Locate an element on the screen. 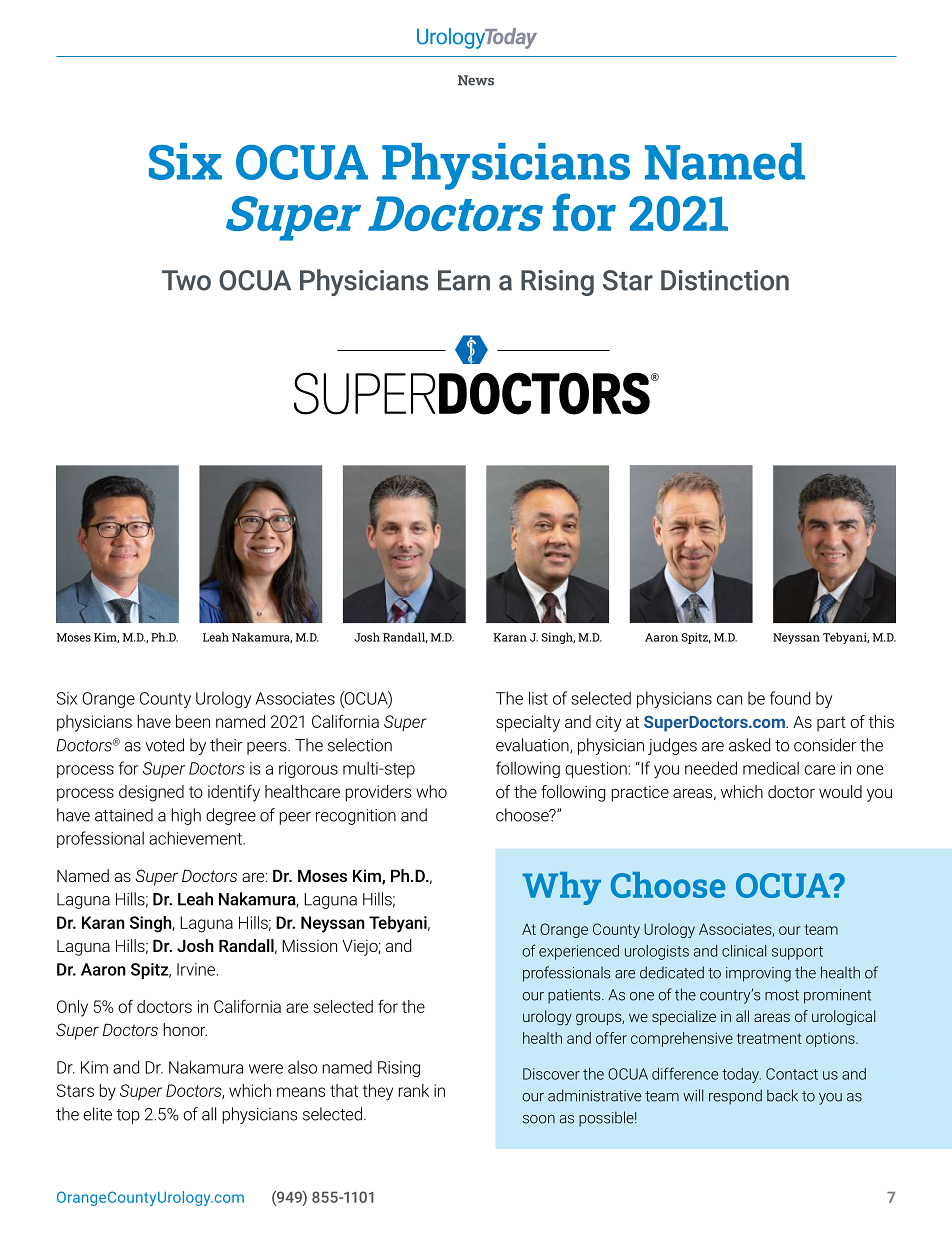 This screenshot has height=1233, width=952. Two is located at coordinates (186, 280).
